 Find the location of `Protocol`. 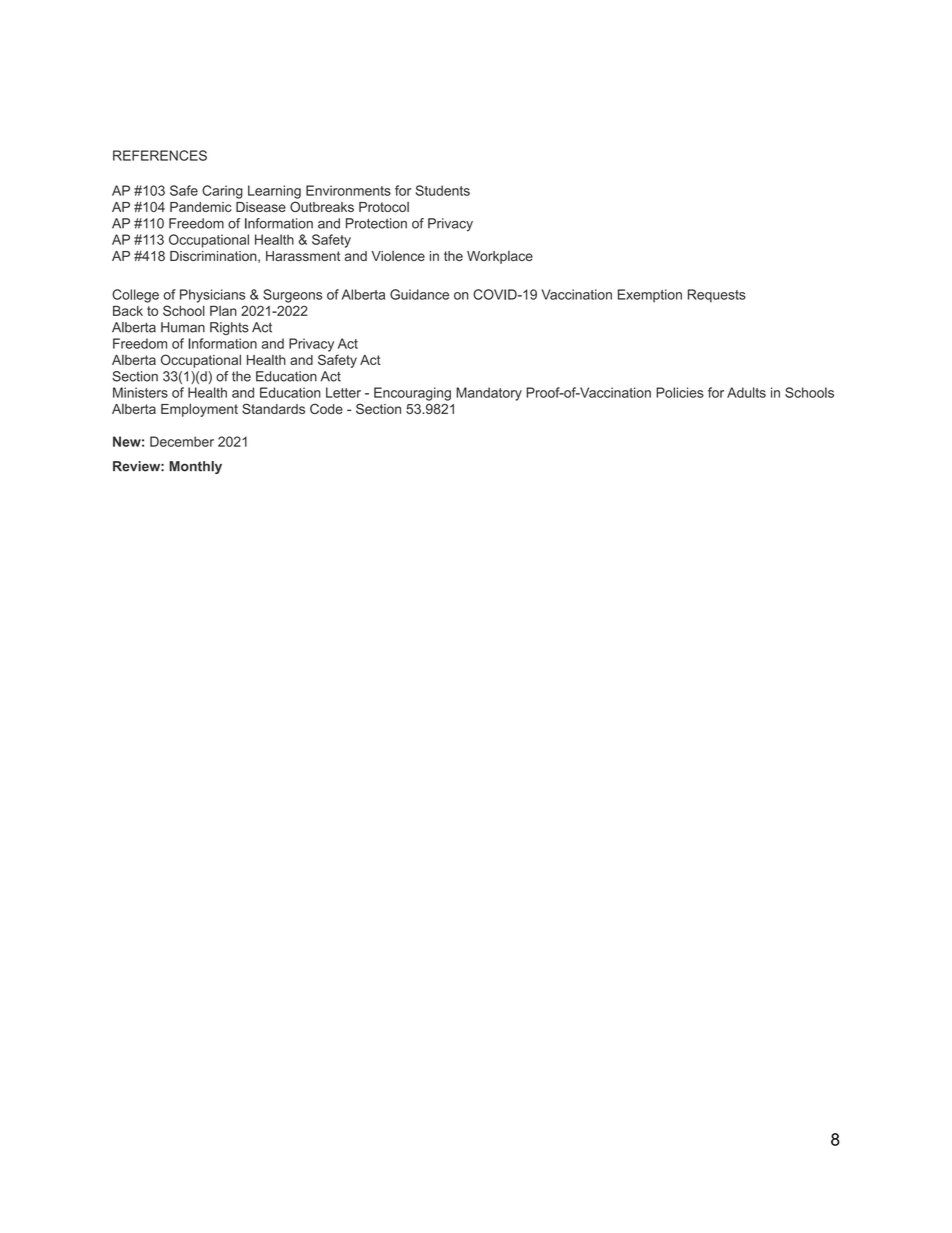

Protocol is located at coordinates (384, 207).
